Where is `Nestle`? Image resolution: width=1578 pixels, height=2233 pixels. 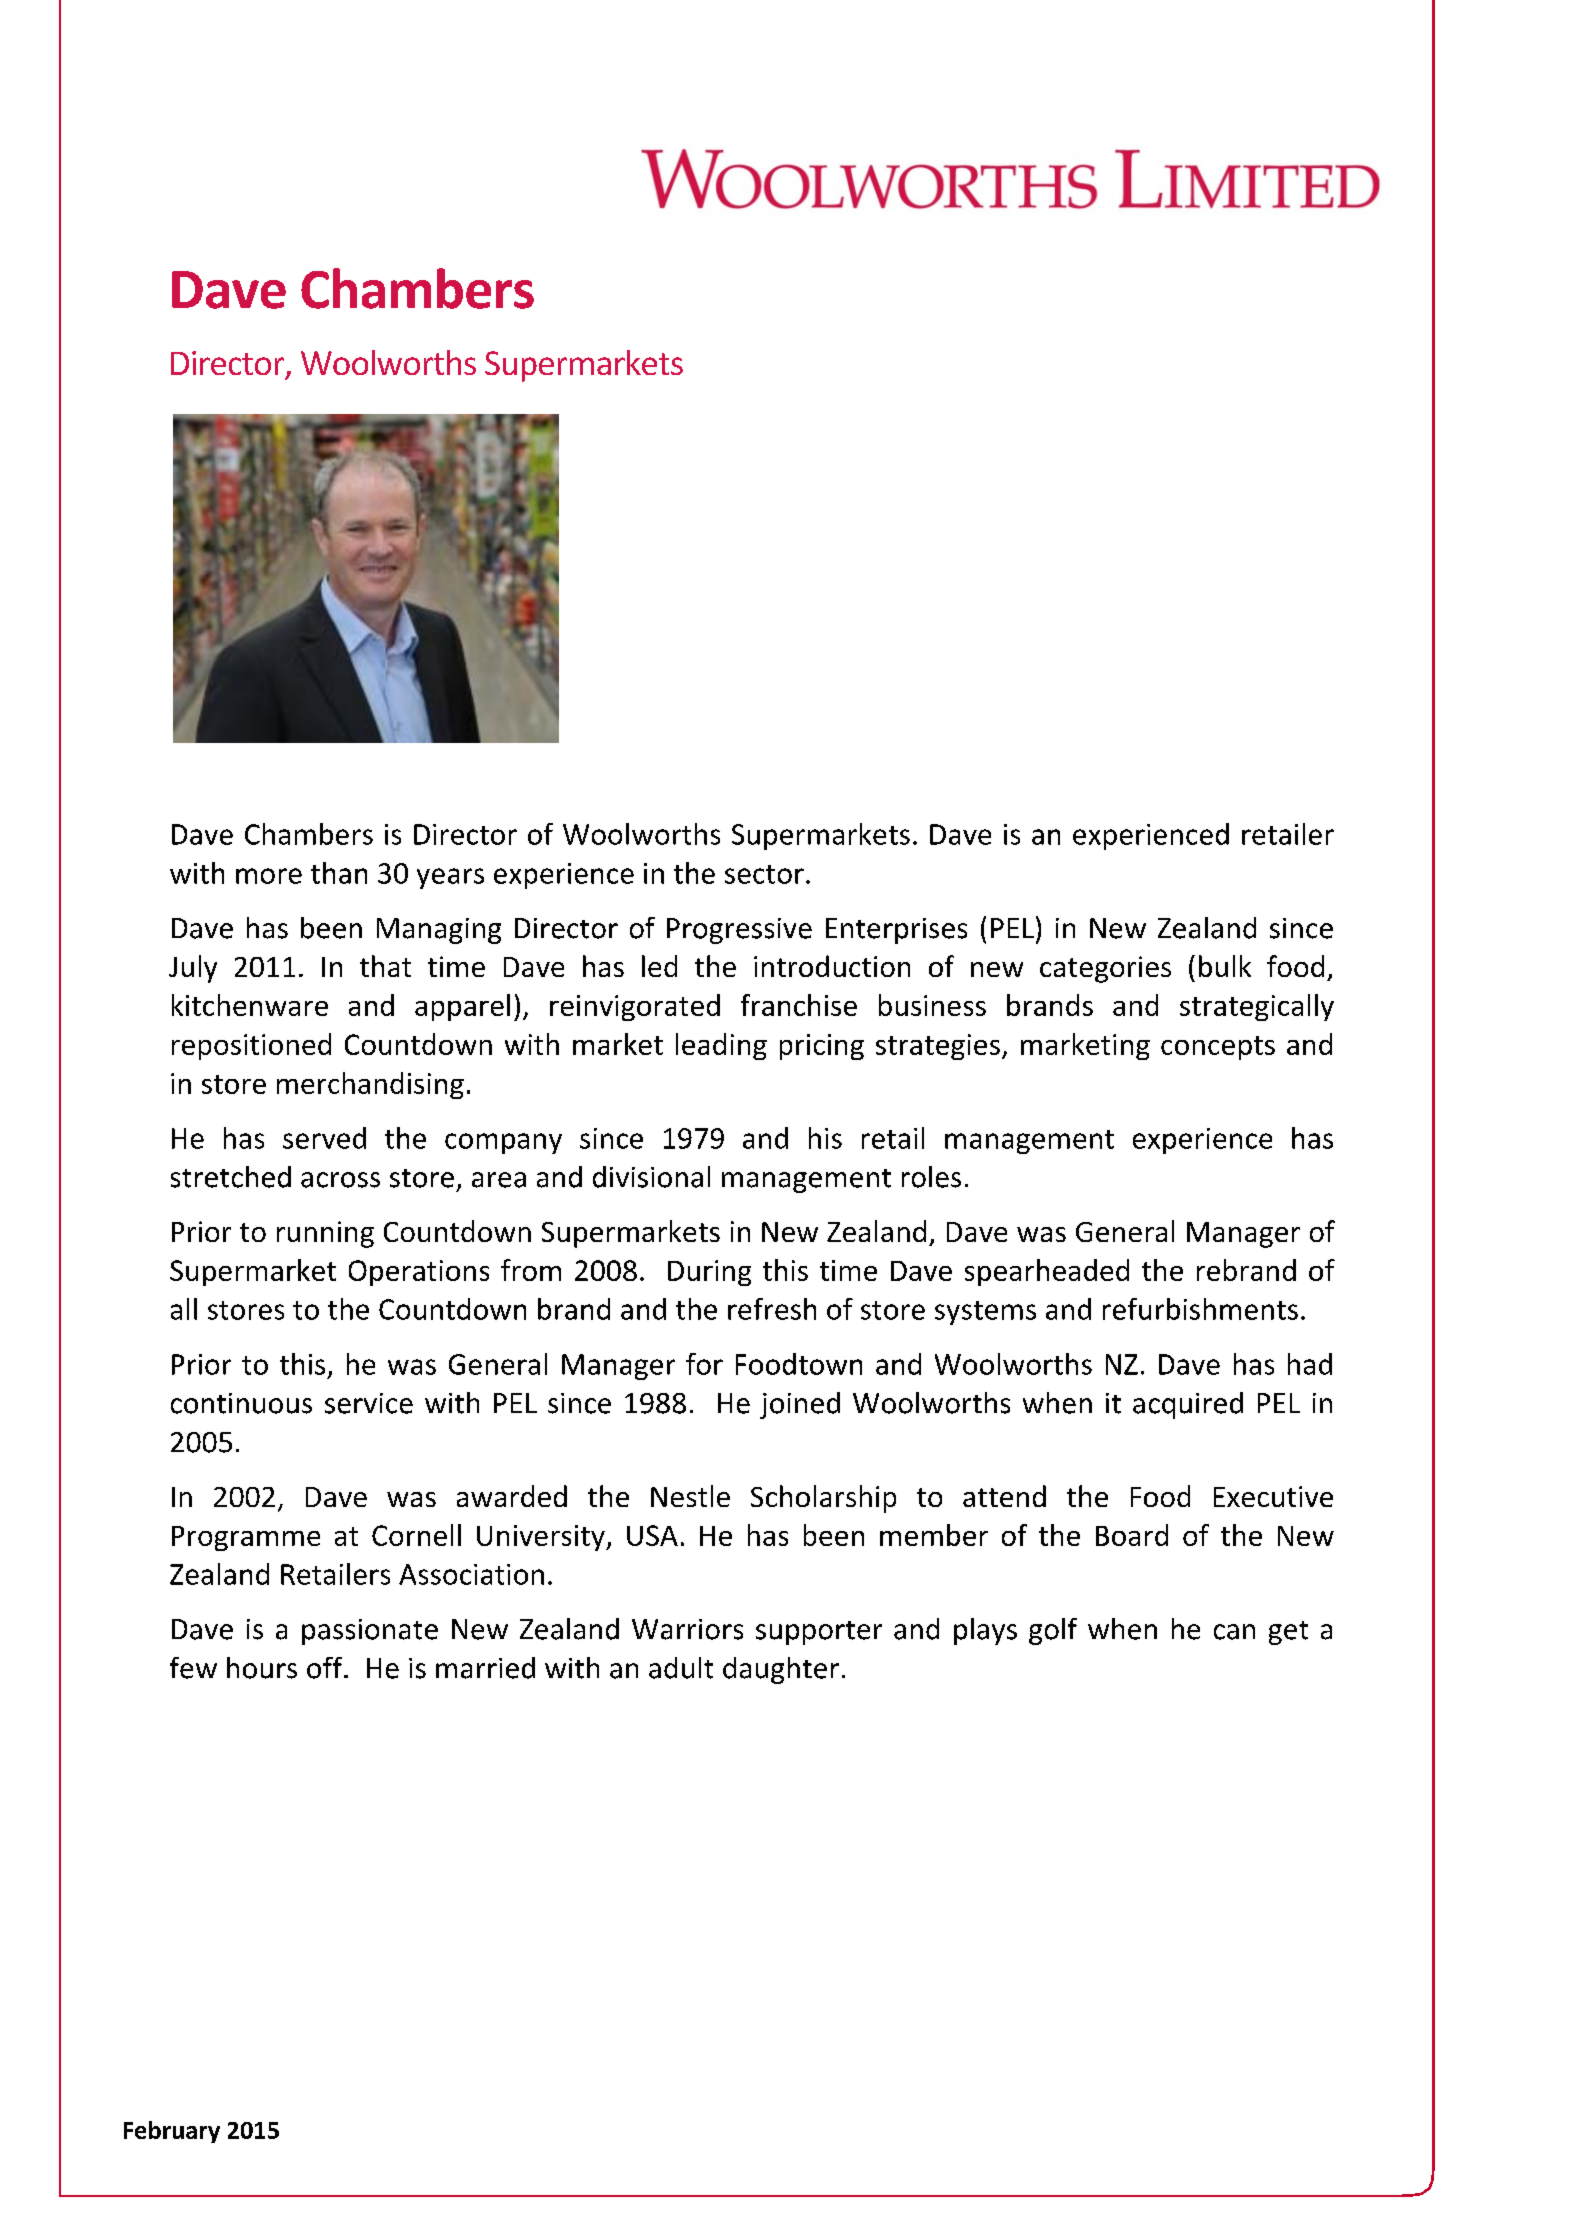
Nestle is located at coordinates (690, 1496).
